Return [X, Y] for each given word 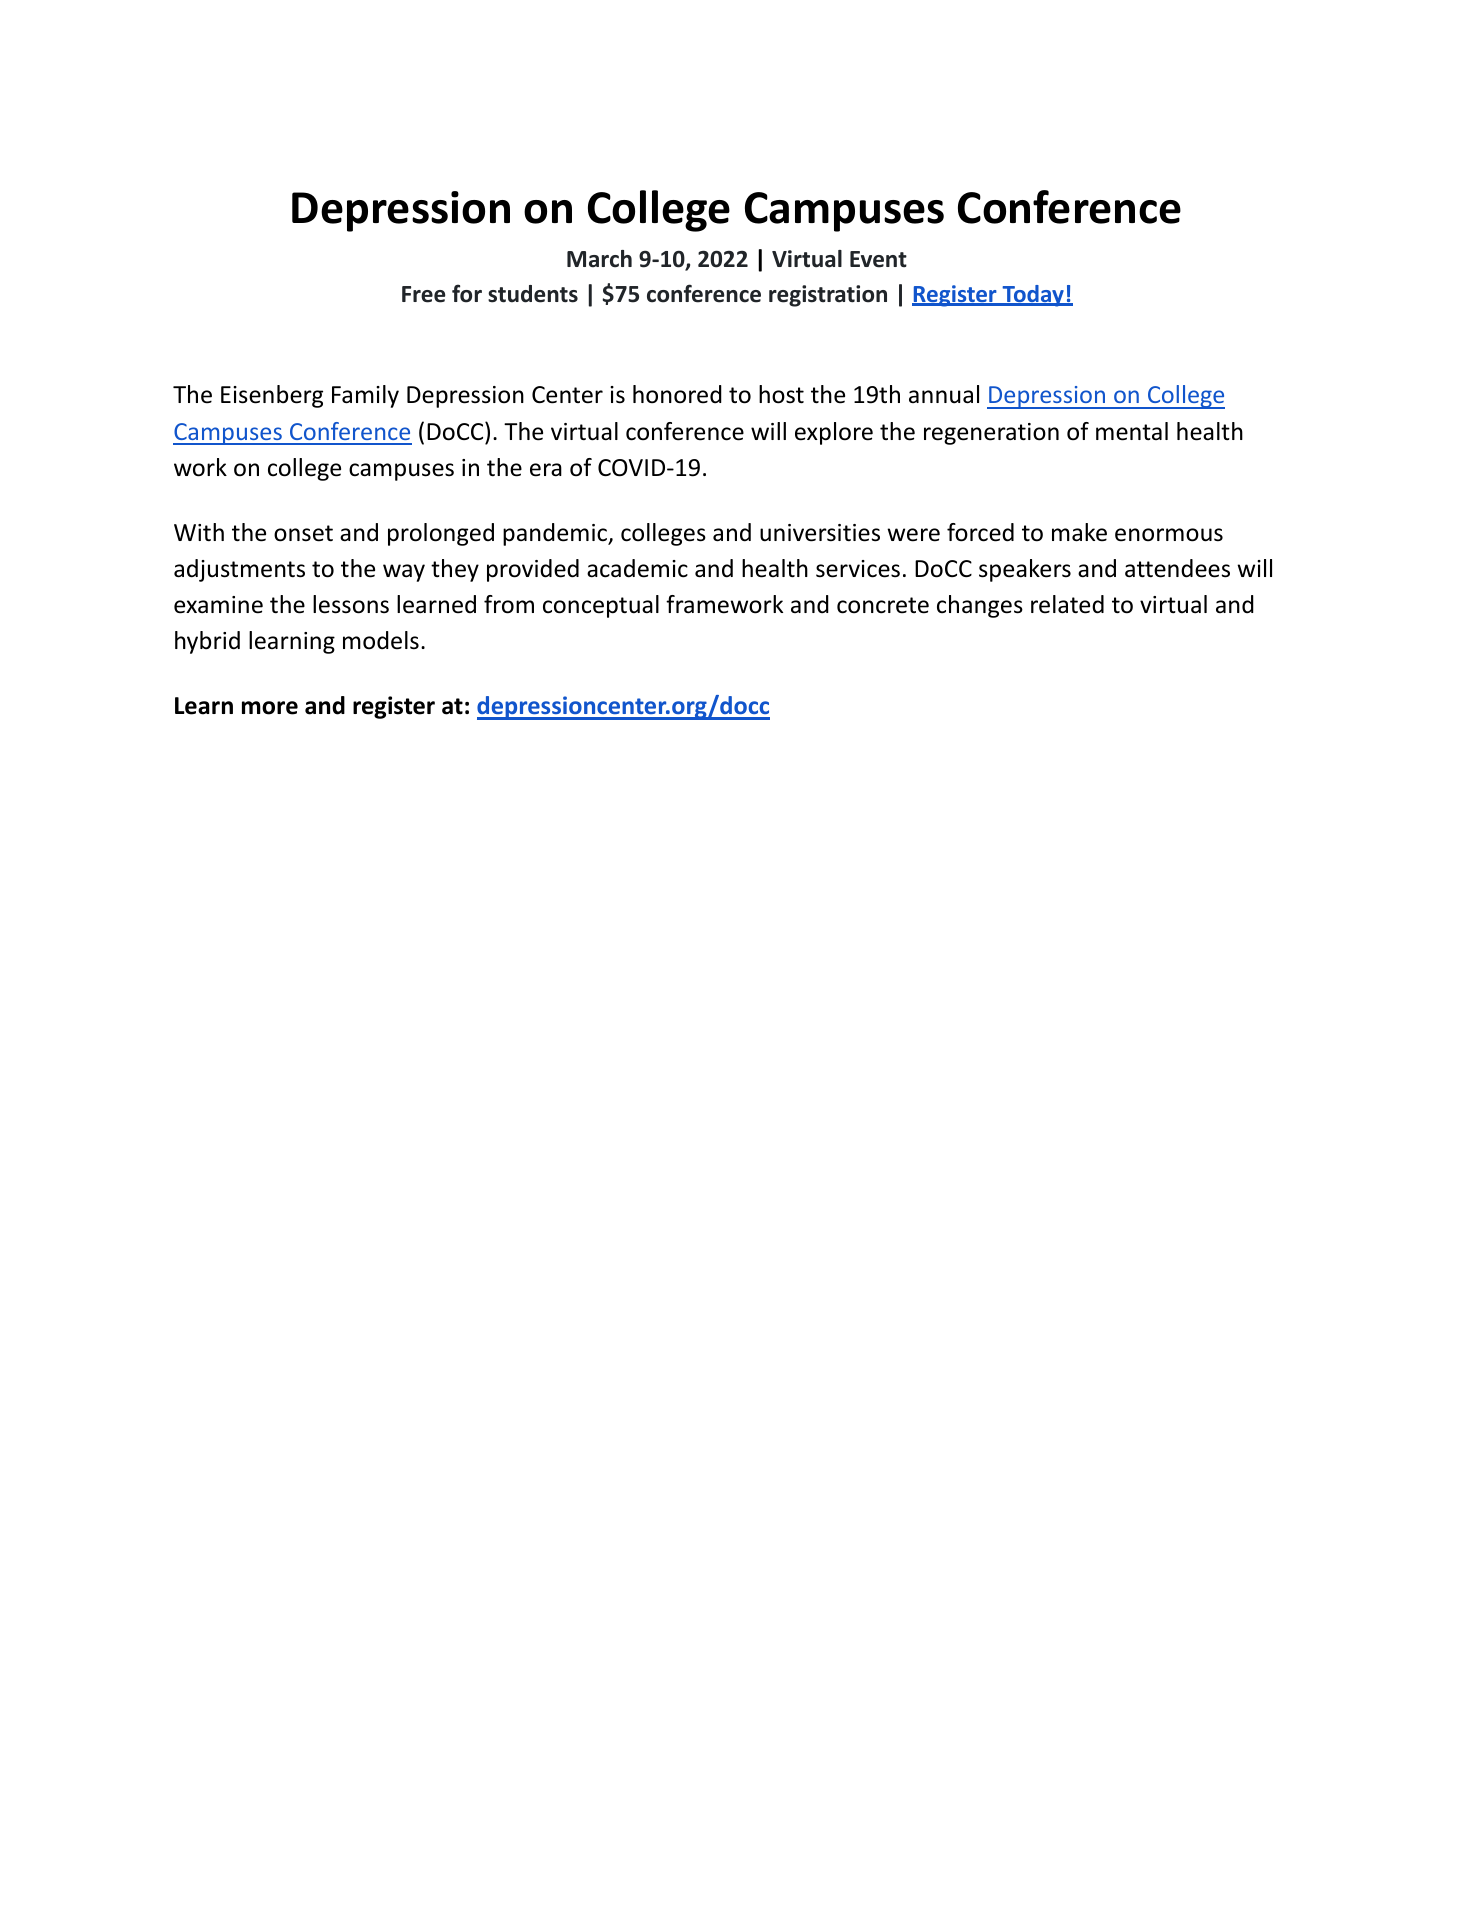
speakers [1025, 570]
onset [303, 533]
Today [1033, 296]
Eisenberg [272, 396]
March [599, 259]
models [381, 640]
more [270, 708]
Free [423, 294]
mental [1132, 431]
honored [677, 394]
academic [637, 568]
